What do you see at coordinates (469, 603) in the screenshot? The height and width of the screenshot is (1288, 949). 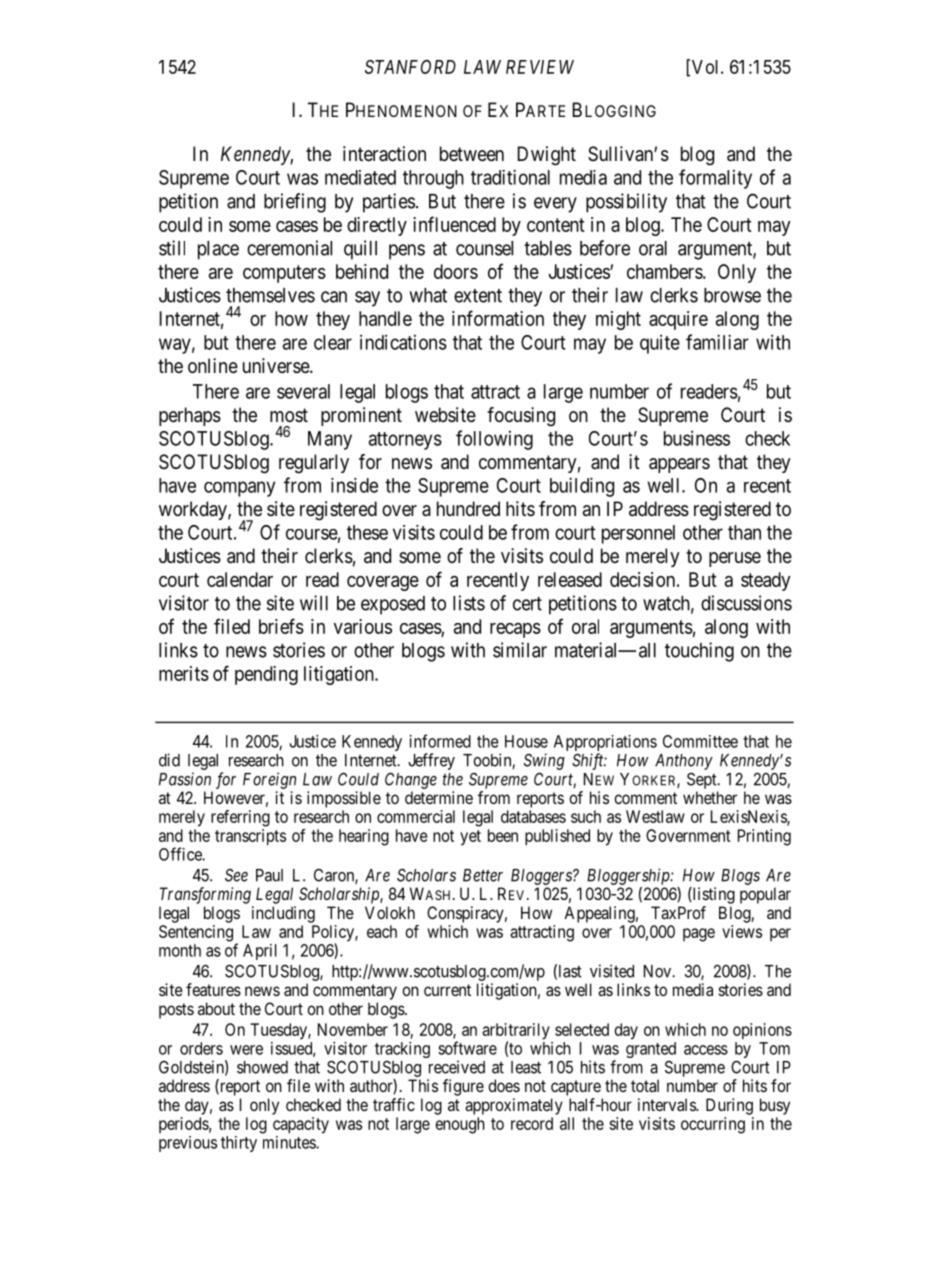 I see `lists` at bounding box center [469, 603].
